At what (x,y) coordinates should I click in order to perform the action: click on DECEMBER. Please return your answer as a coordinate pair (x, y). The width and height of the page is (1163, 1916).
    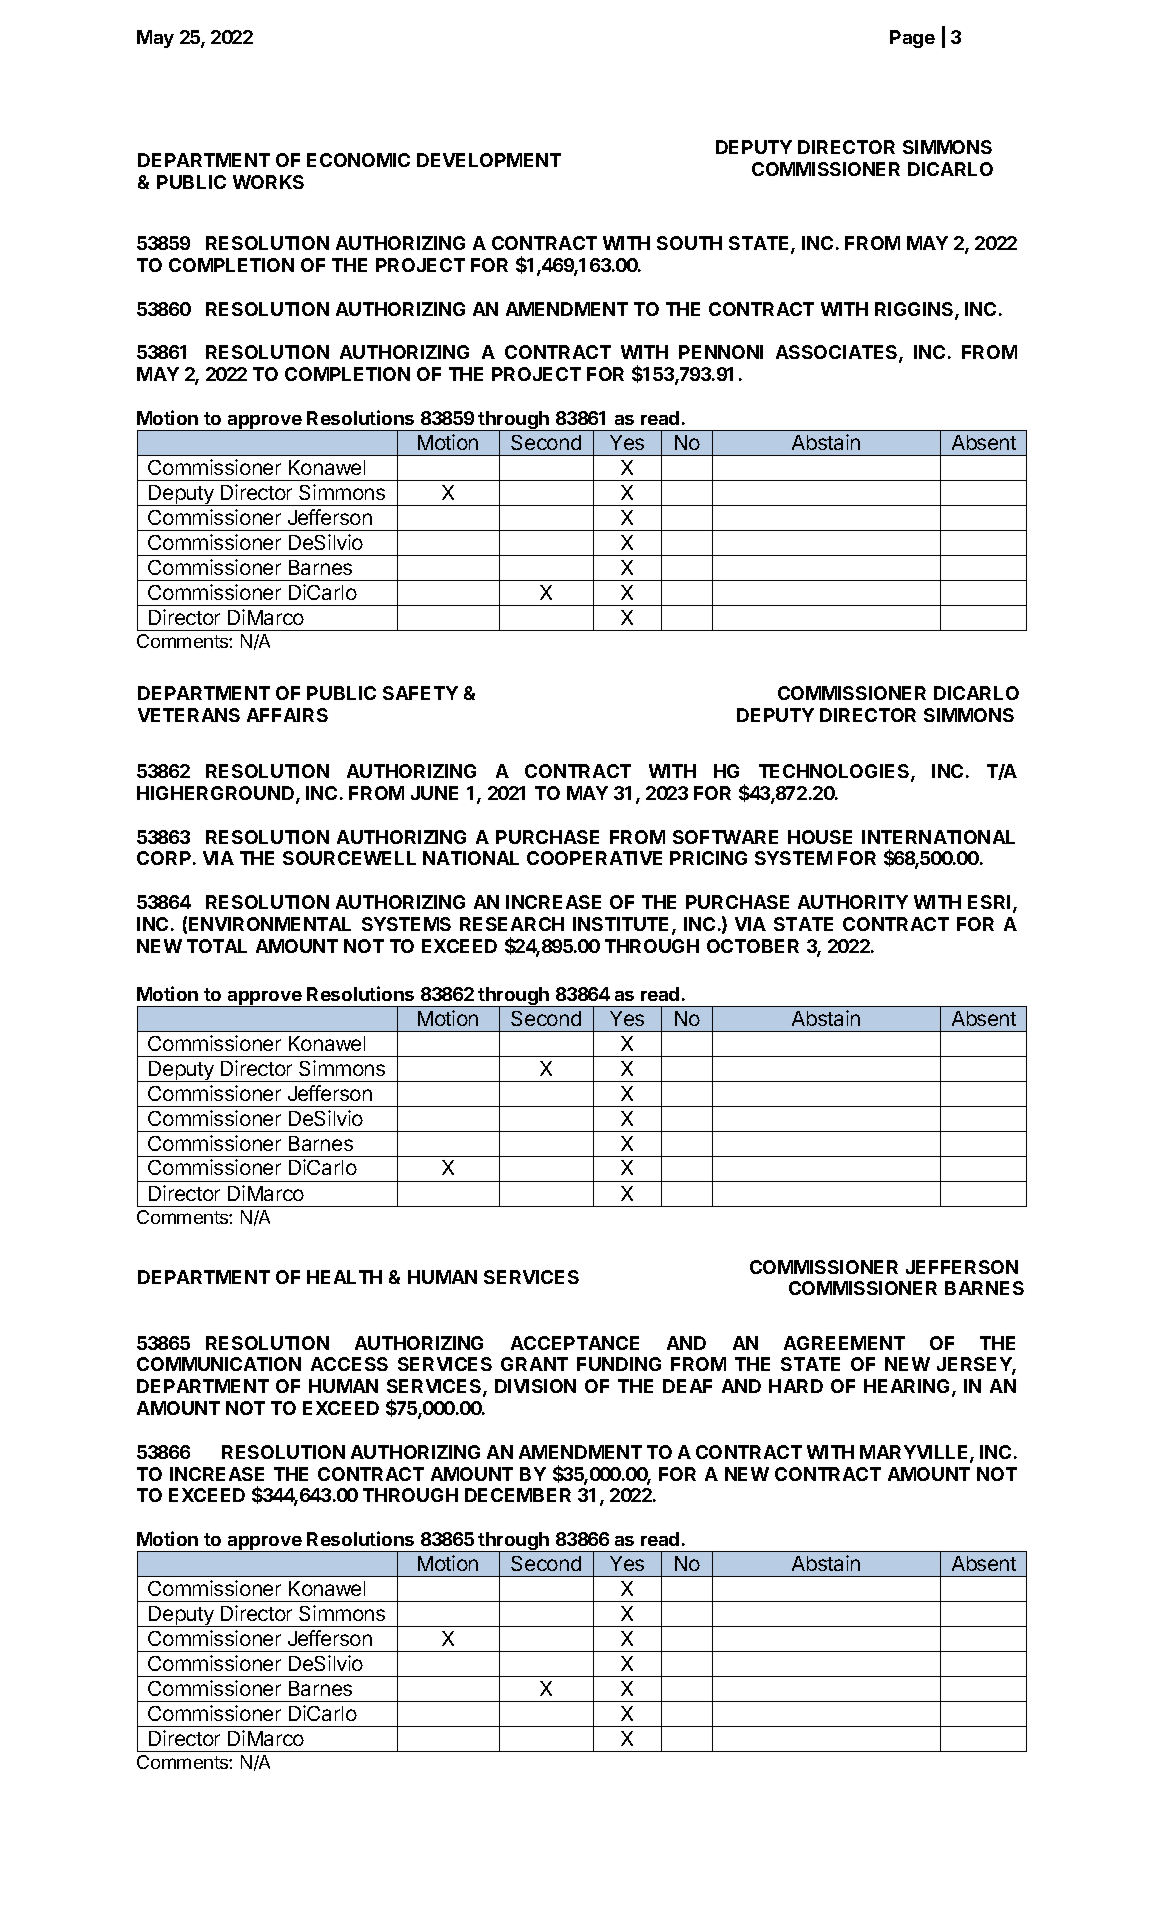
    Looking at the image, I should click on (518, 1495).
